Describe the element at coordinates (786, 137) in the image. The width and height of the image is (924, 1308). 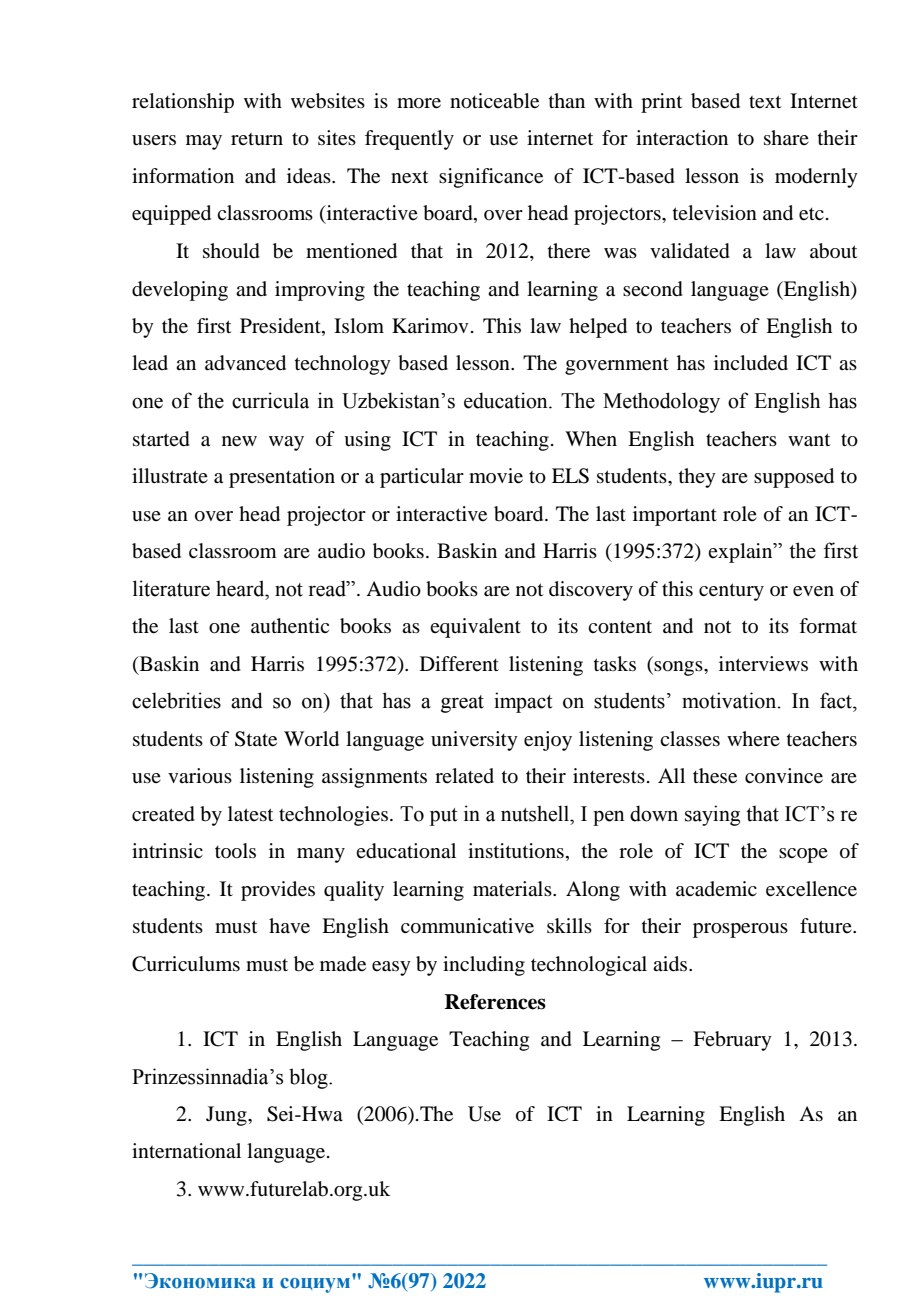
I see `share` at that location.
